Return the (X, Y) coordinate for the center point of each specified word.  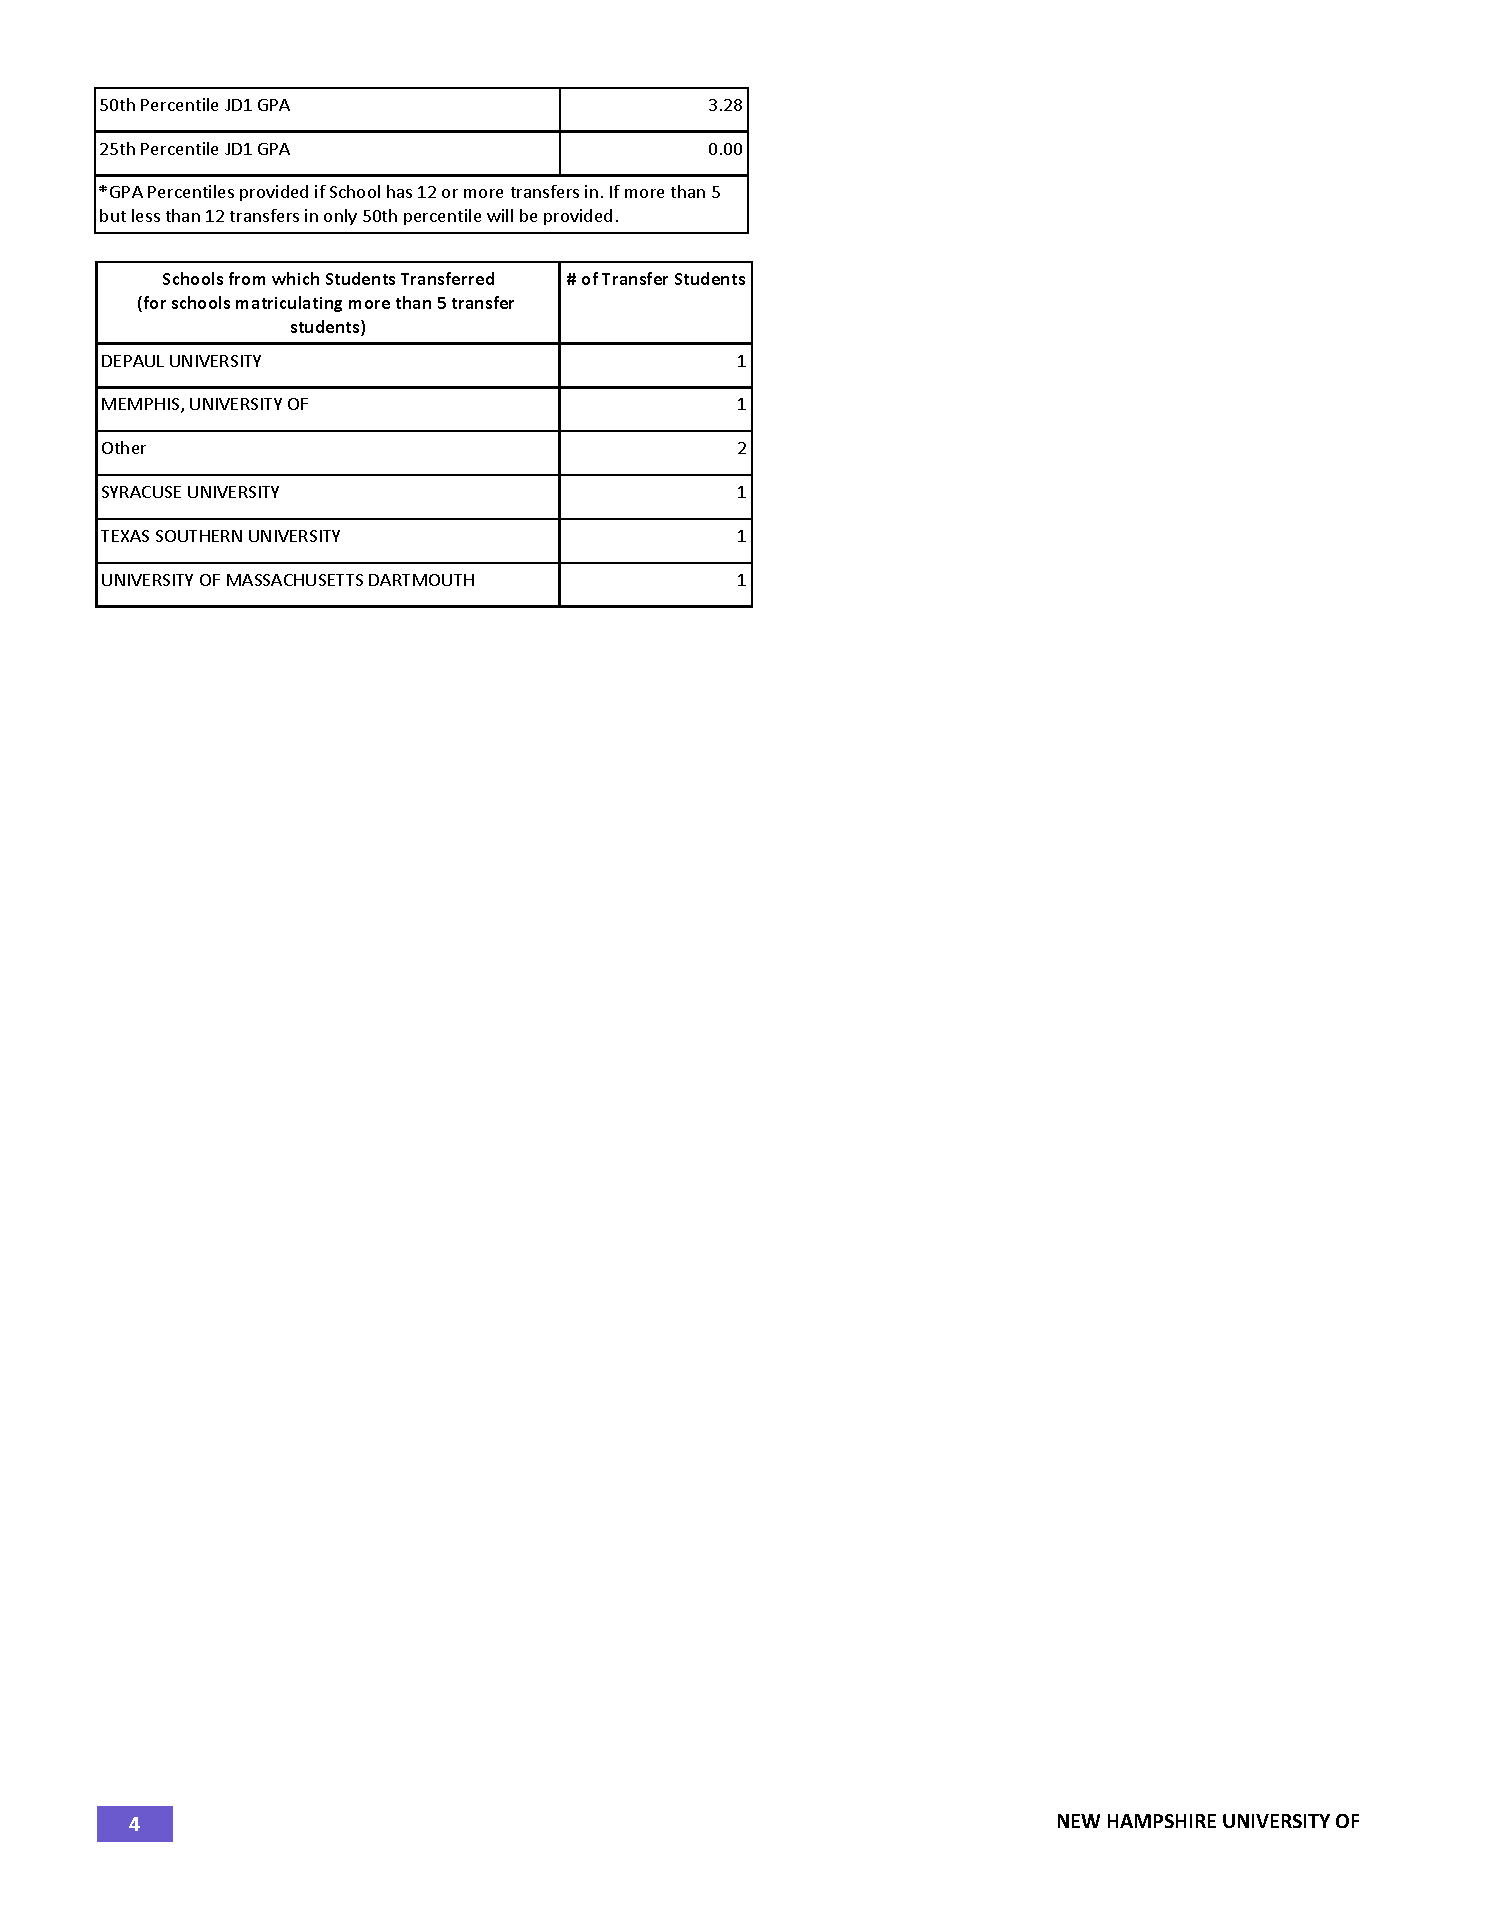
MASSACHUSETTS (295, 580)
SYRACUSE (141, 492)
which (295, 278)
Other (124, 447)
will (500, 215)
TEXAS (125, 536)
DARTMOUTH (421, 580)
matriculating (289, 304)
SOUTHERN (199, 536)
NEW (1079, 1821)
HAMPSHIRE (1162, 1821)
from (247, 278)
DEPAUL (133, 361)
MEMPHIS (142, 405)
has (399, 191)
